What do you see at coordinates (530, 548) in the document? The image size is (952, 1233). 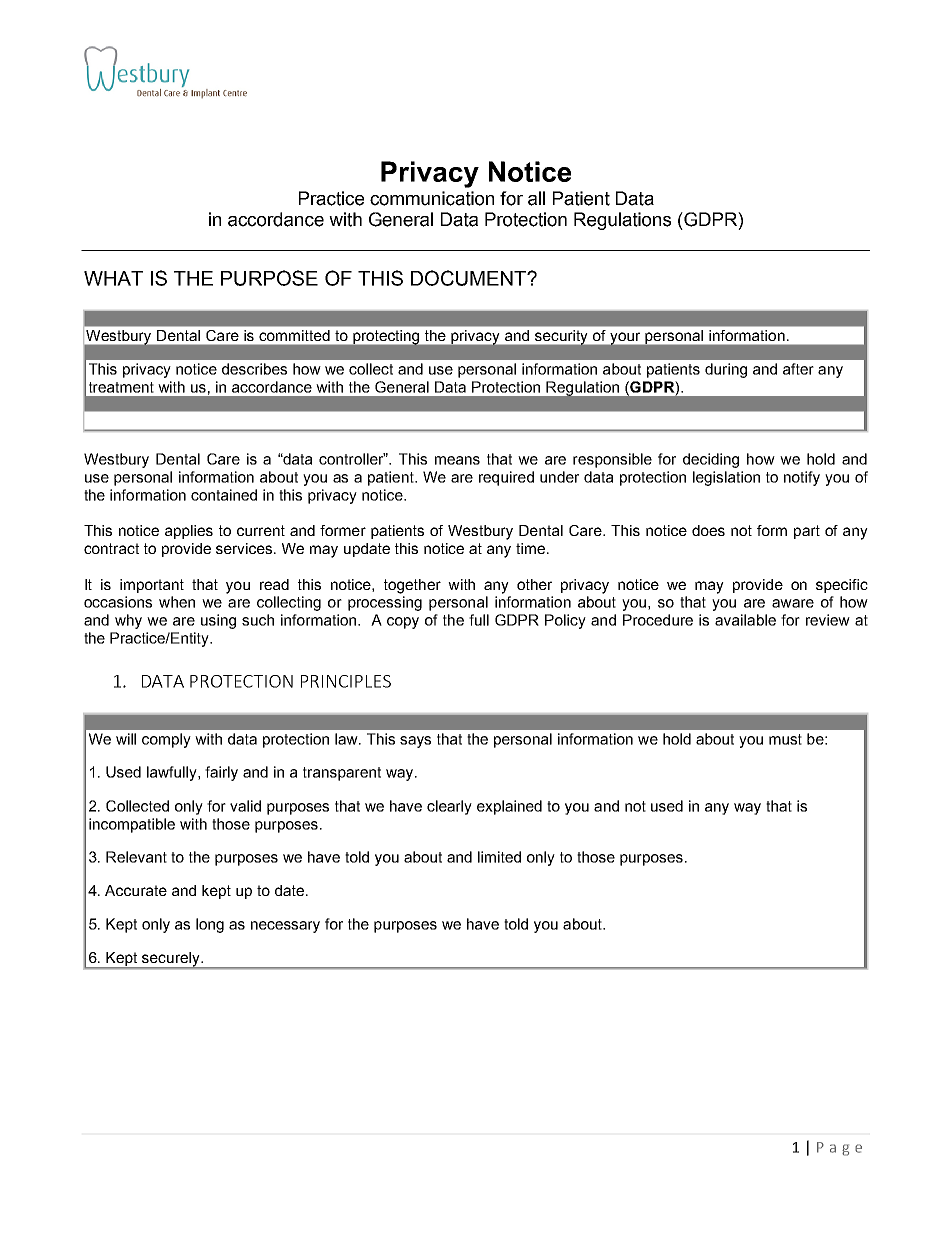 I see `time` at bounding box center [530, 548].
